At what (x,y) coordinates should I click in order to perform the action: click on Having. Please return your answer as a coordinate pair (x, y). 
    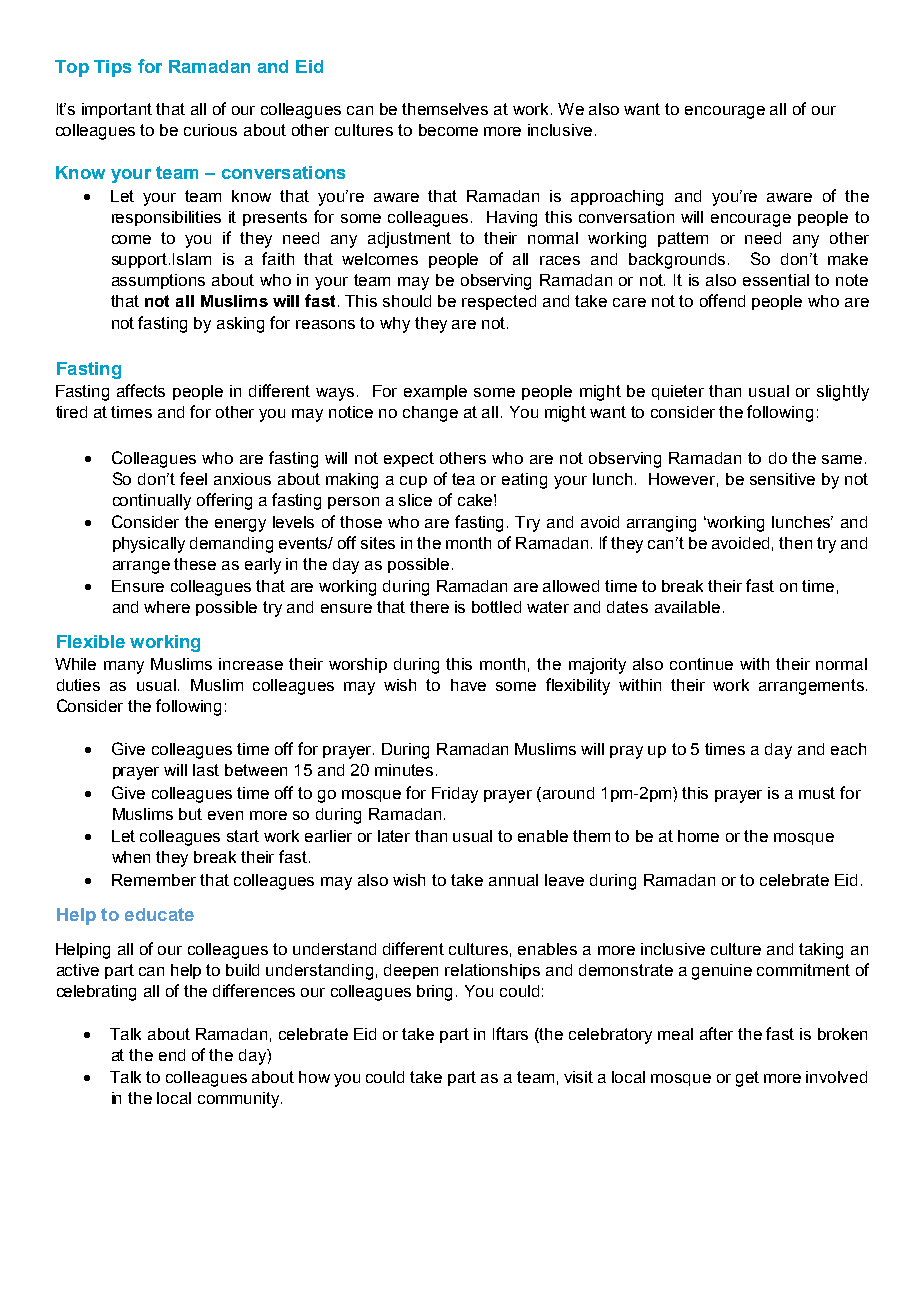
    Looking at the image, I should click on (512, 219).
